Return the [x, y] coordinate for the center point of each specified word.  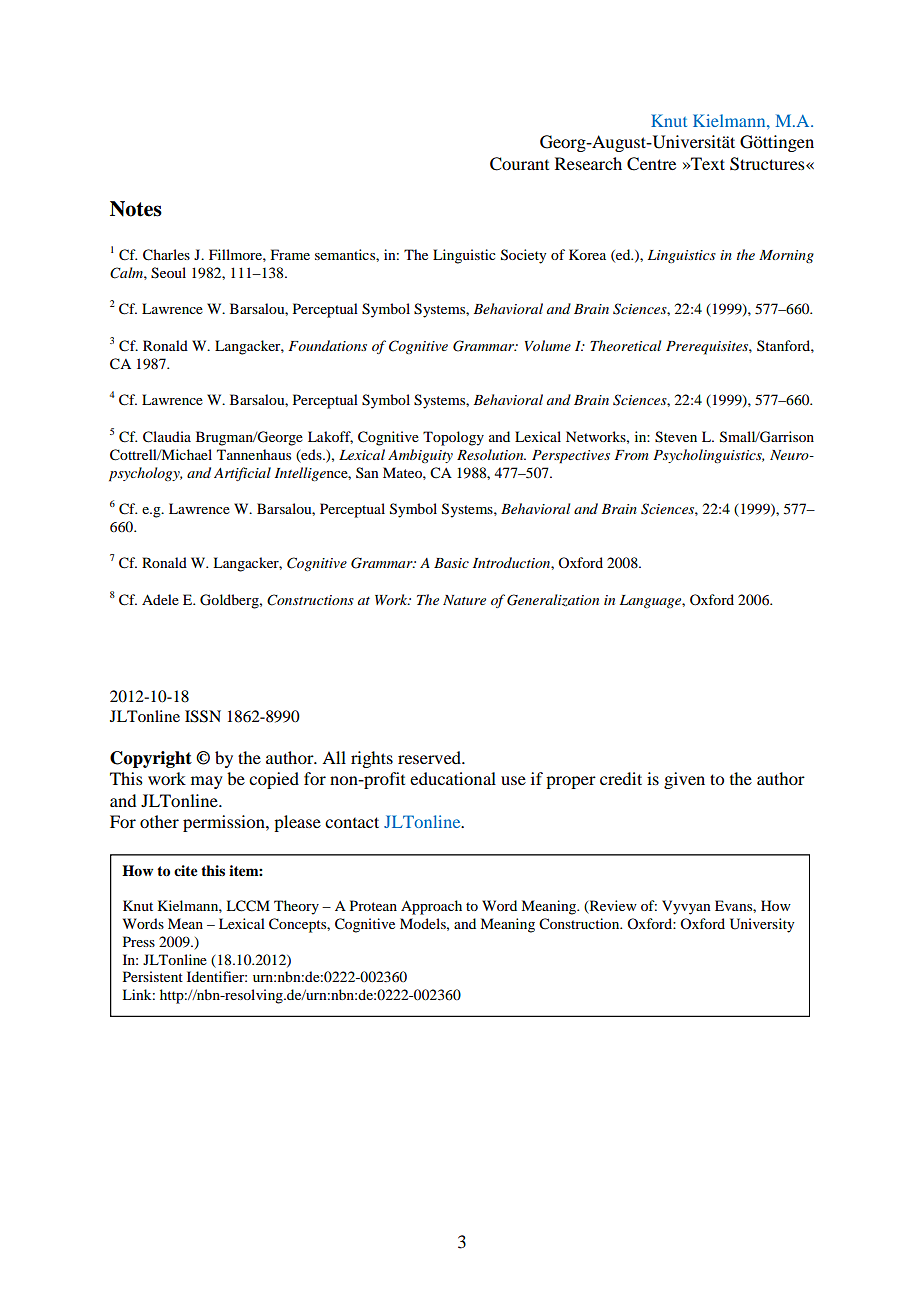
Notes [136, 209]
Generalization [553, 600]
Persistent [153, 976]
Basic [451, 563]
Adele [160, 599]
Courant [519, 164]
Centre [651, 164]
